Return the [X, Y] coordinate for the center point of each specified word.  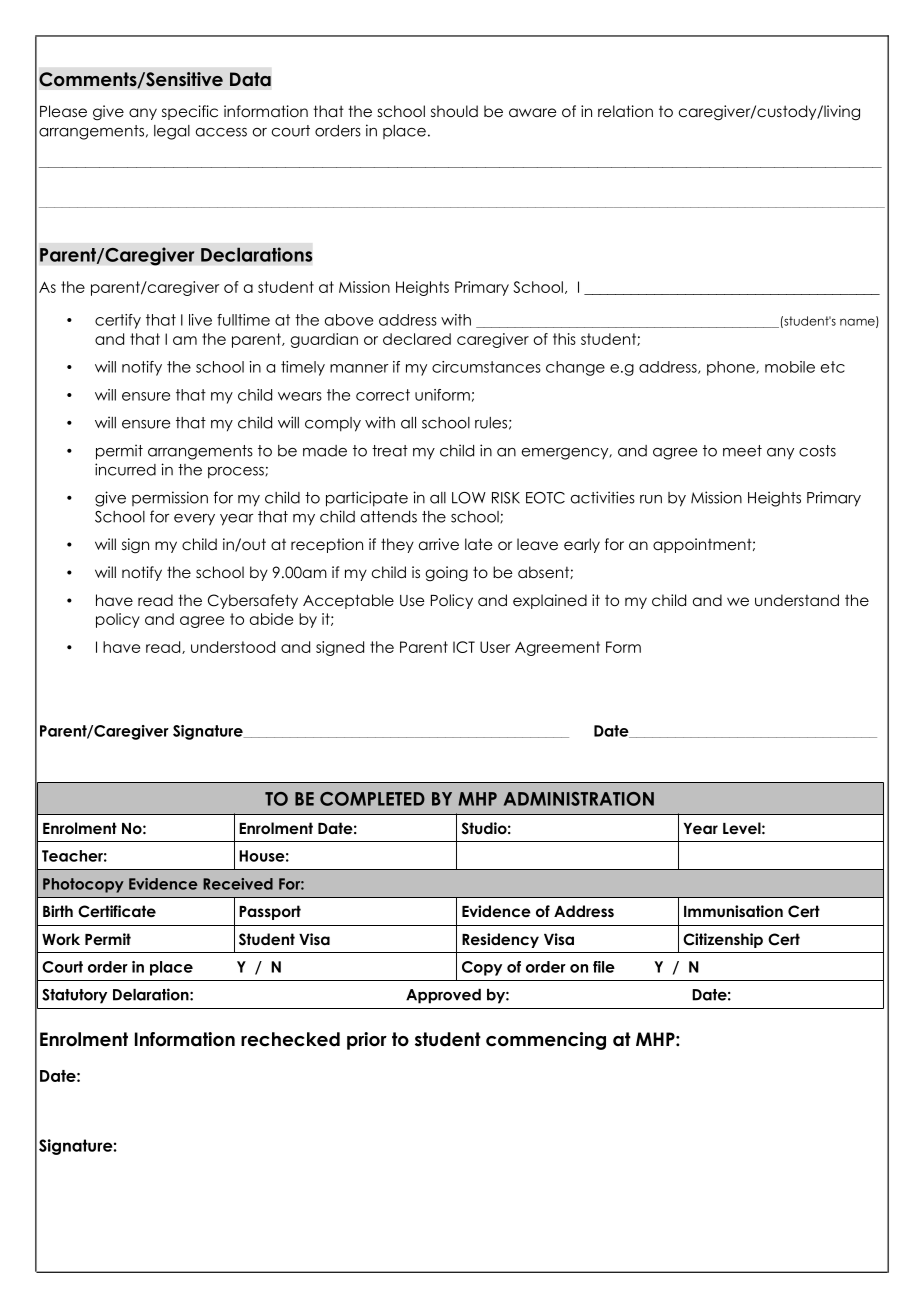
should [454, 111]
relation [625, 111]
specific [190, 112]
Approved [443, 996]
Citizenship [723, 940]
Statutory [74, 996]
